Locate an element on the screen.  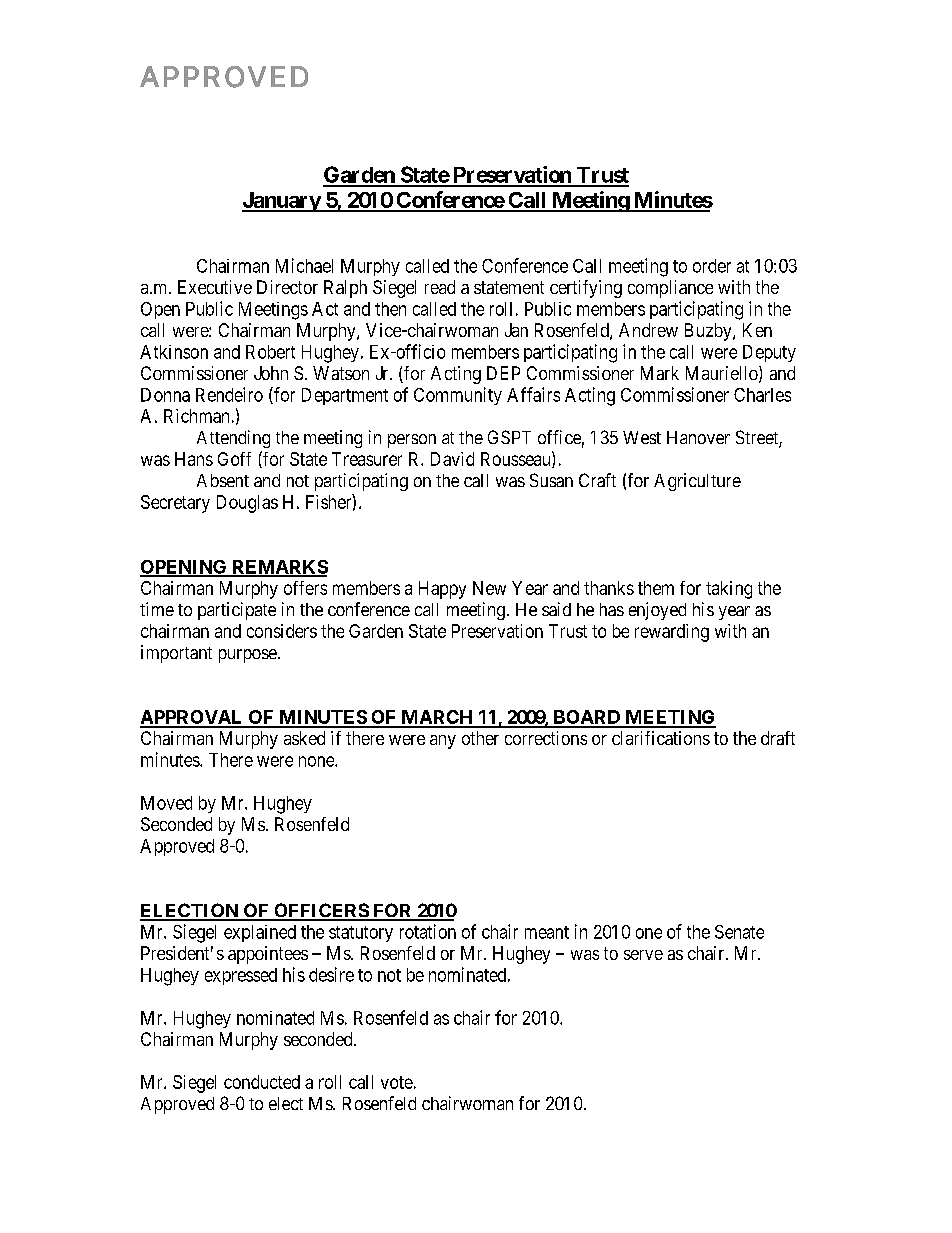
clarifications is located at coordinates (661, 738).
